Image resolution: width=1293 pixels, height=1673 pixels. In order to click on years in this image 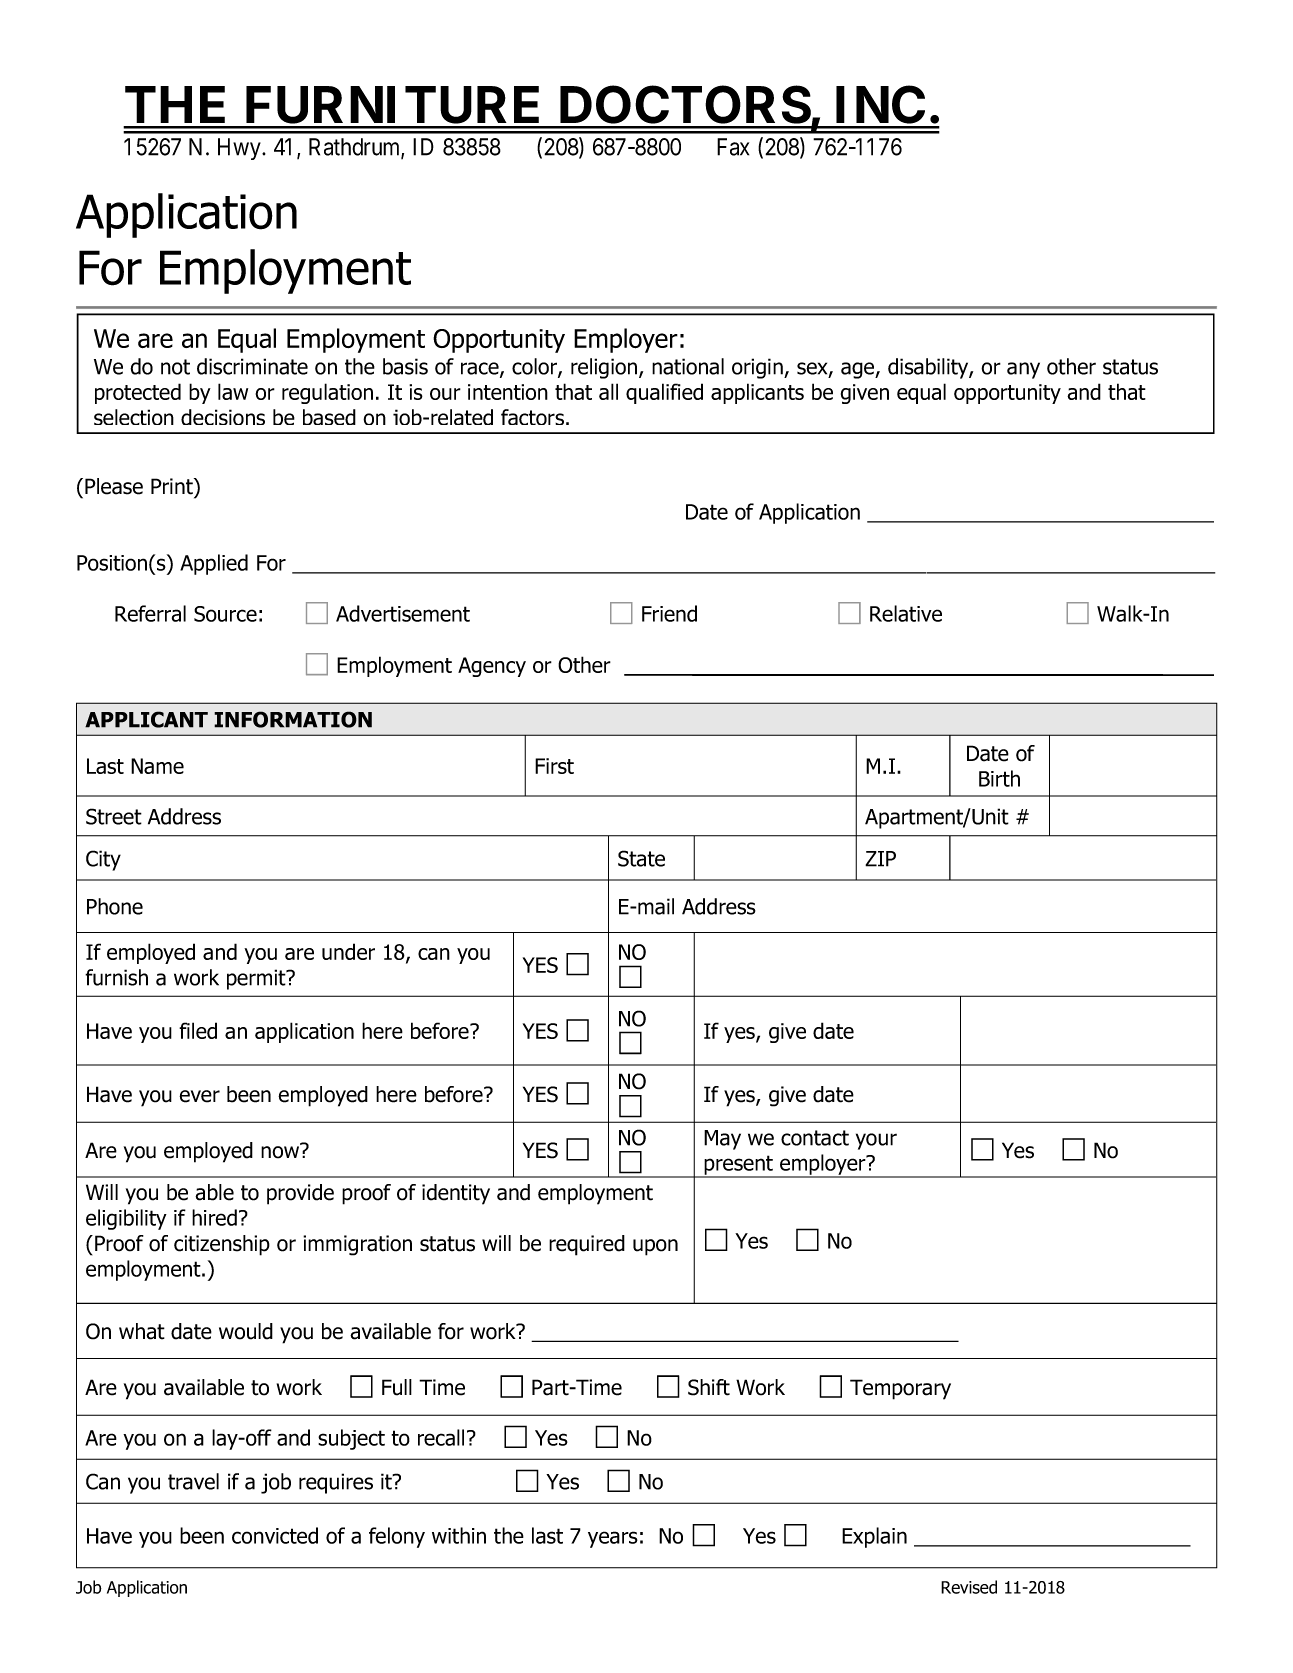, I will do `click(613, 1539)`.
